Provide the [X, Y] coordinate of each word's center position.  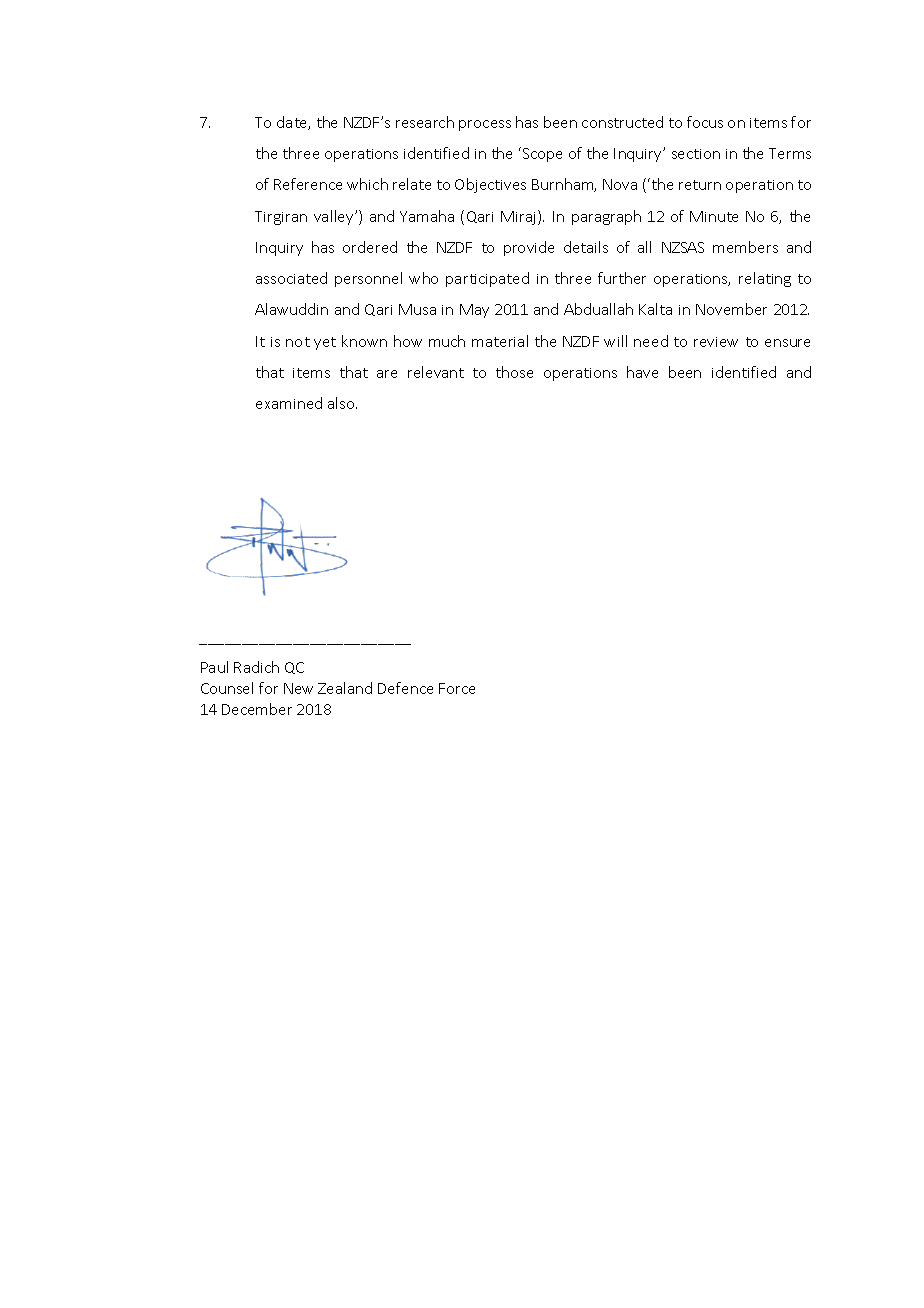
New [298, 688]
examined [289, 403]
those [514, 372]
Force [457, 688]
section [696, 154]
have [642, 372]
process [485, 125]
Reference [308, 184]
